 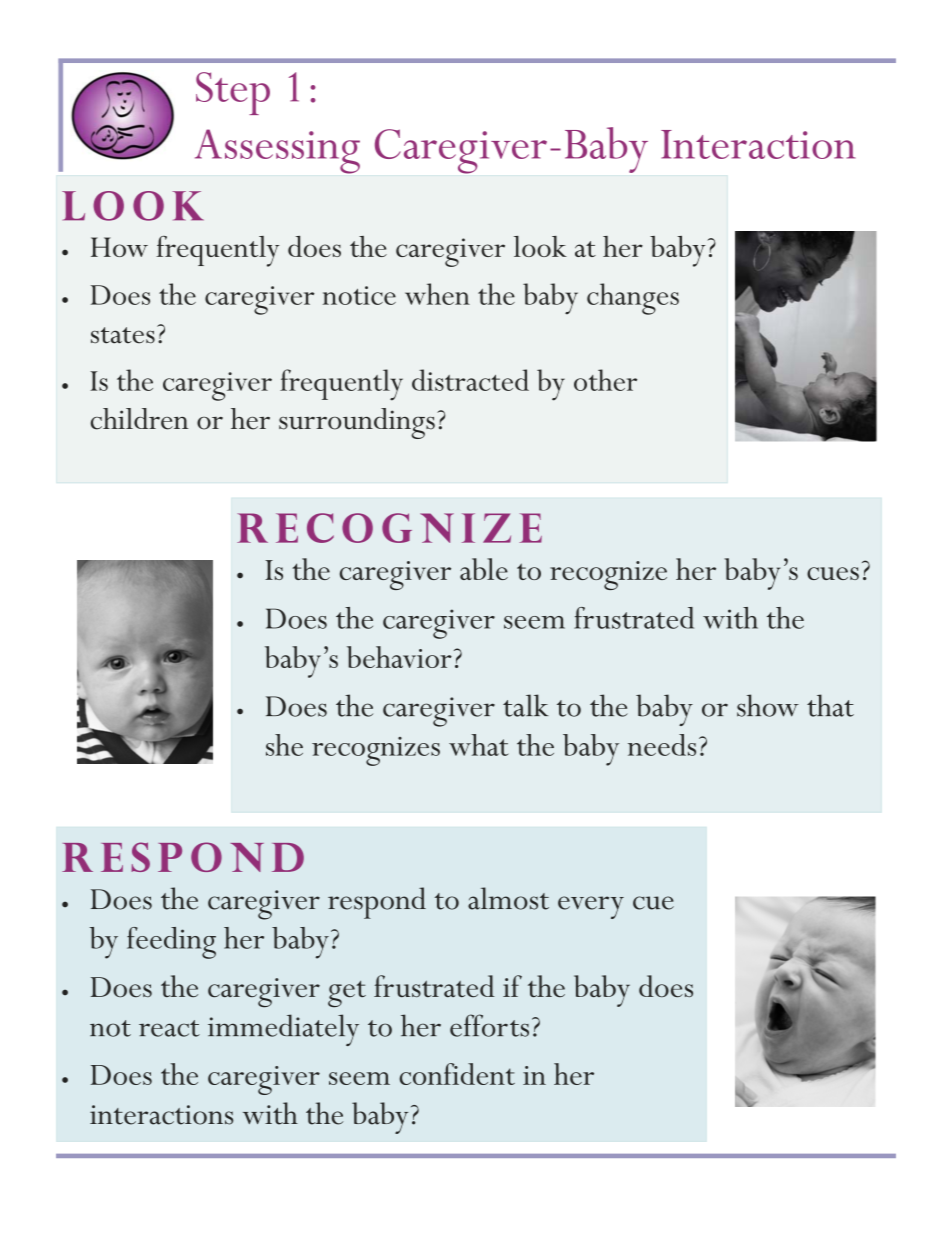 I want to click on changes, so click(x=633, y=299).
